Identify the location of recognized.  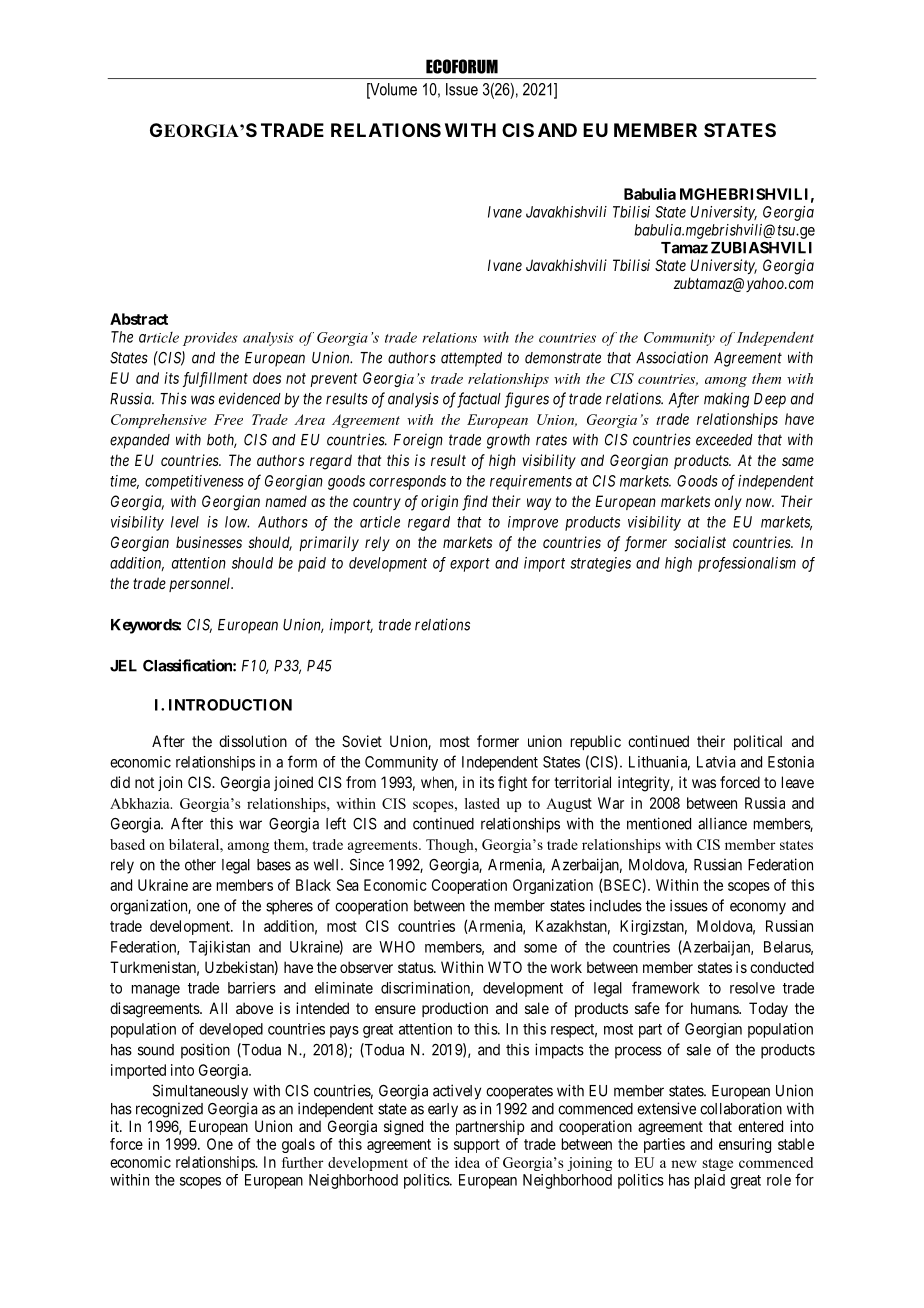
(169, 1110).
